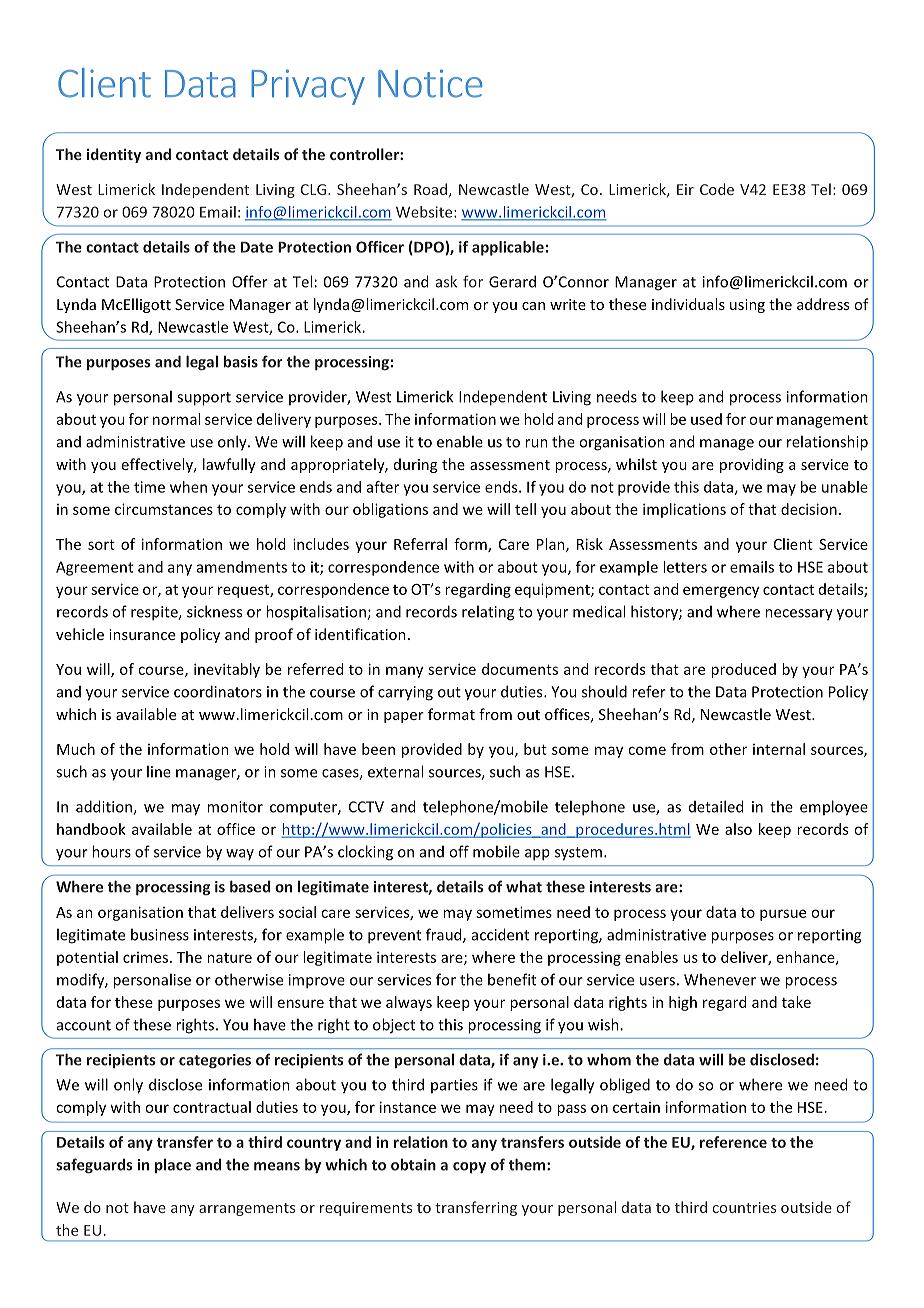  Describe the element at coordinates (114, 155) in the image. I see `identity` at that location.
